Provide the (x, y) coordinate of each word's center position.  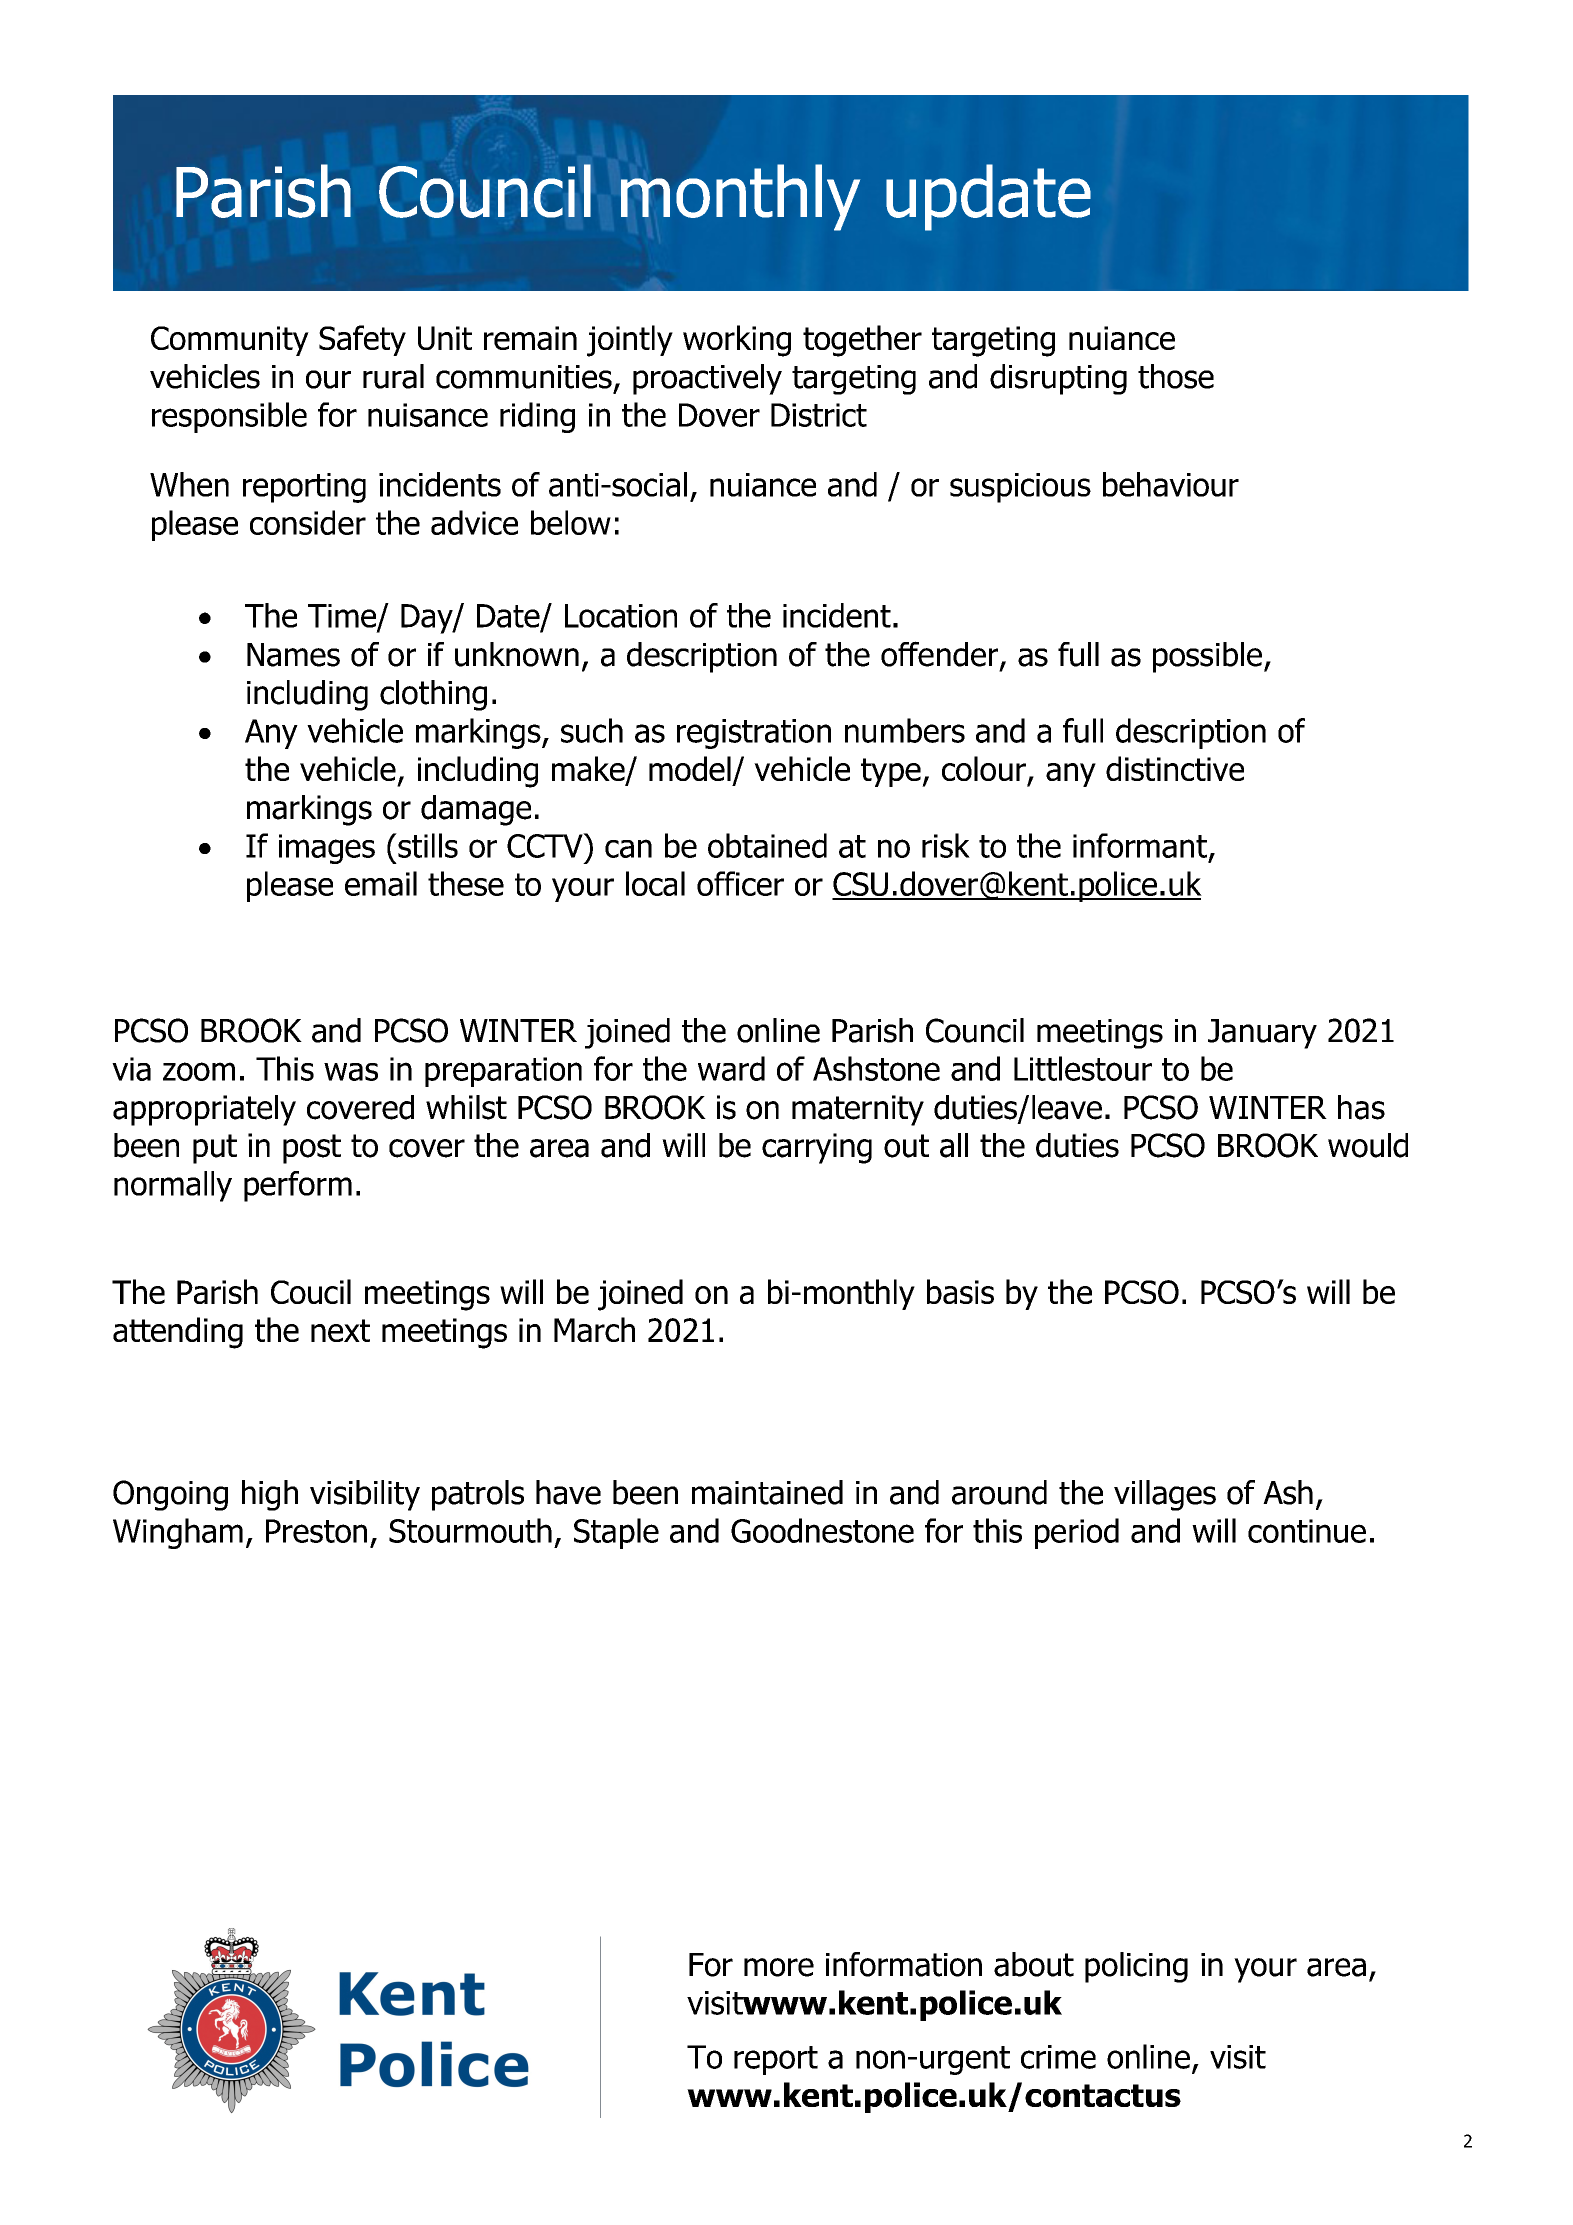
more (779, 1967)
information (904, 1964)
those (1176, 376)
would (1368, 1145)
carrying (817, 1148)
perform (298, 1186)
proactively (707, 379)
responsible (229, 417)
